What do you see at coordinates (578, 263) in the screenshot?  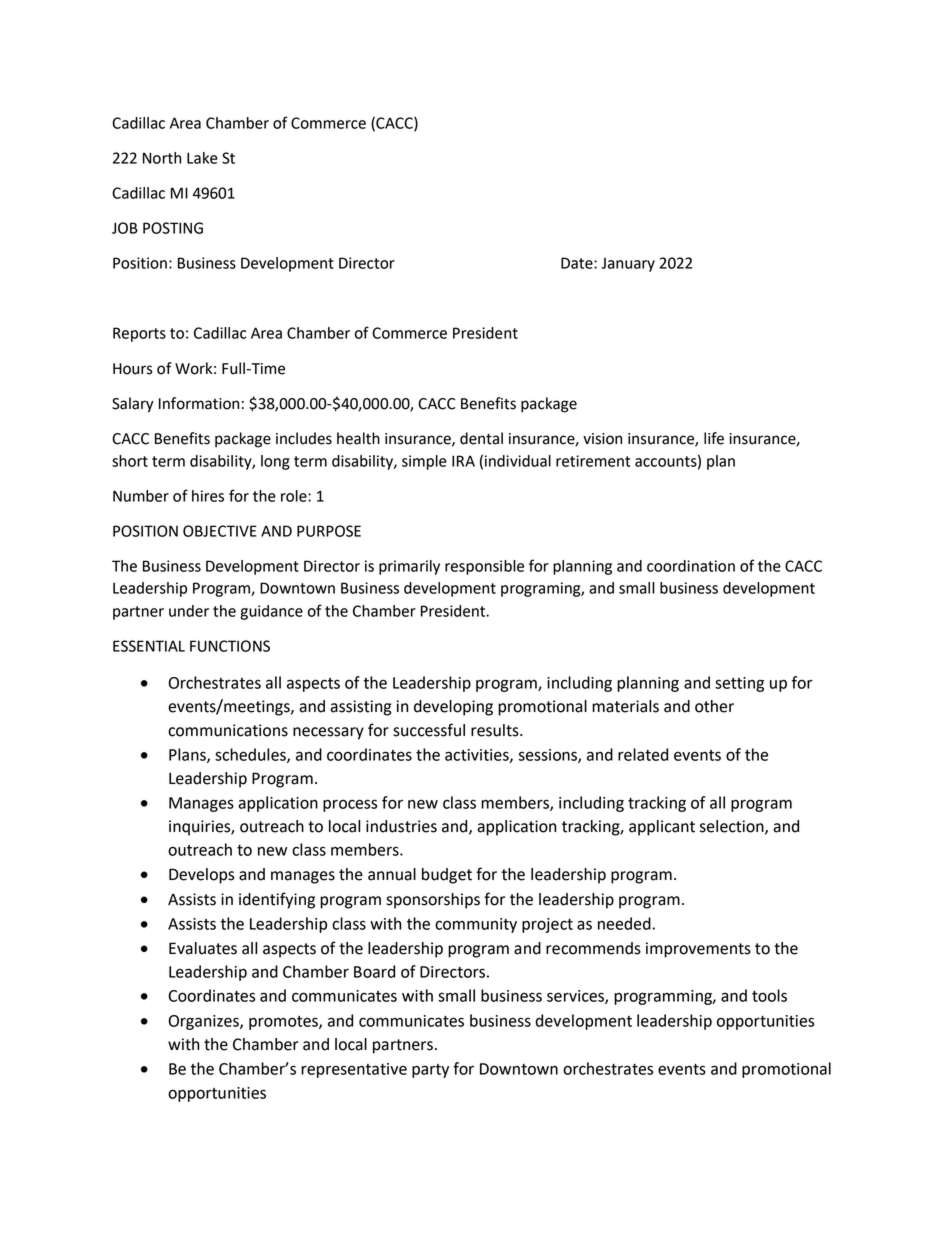 I see `Date` at bounding box center [578, 263].
